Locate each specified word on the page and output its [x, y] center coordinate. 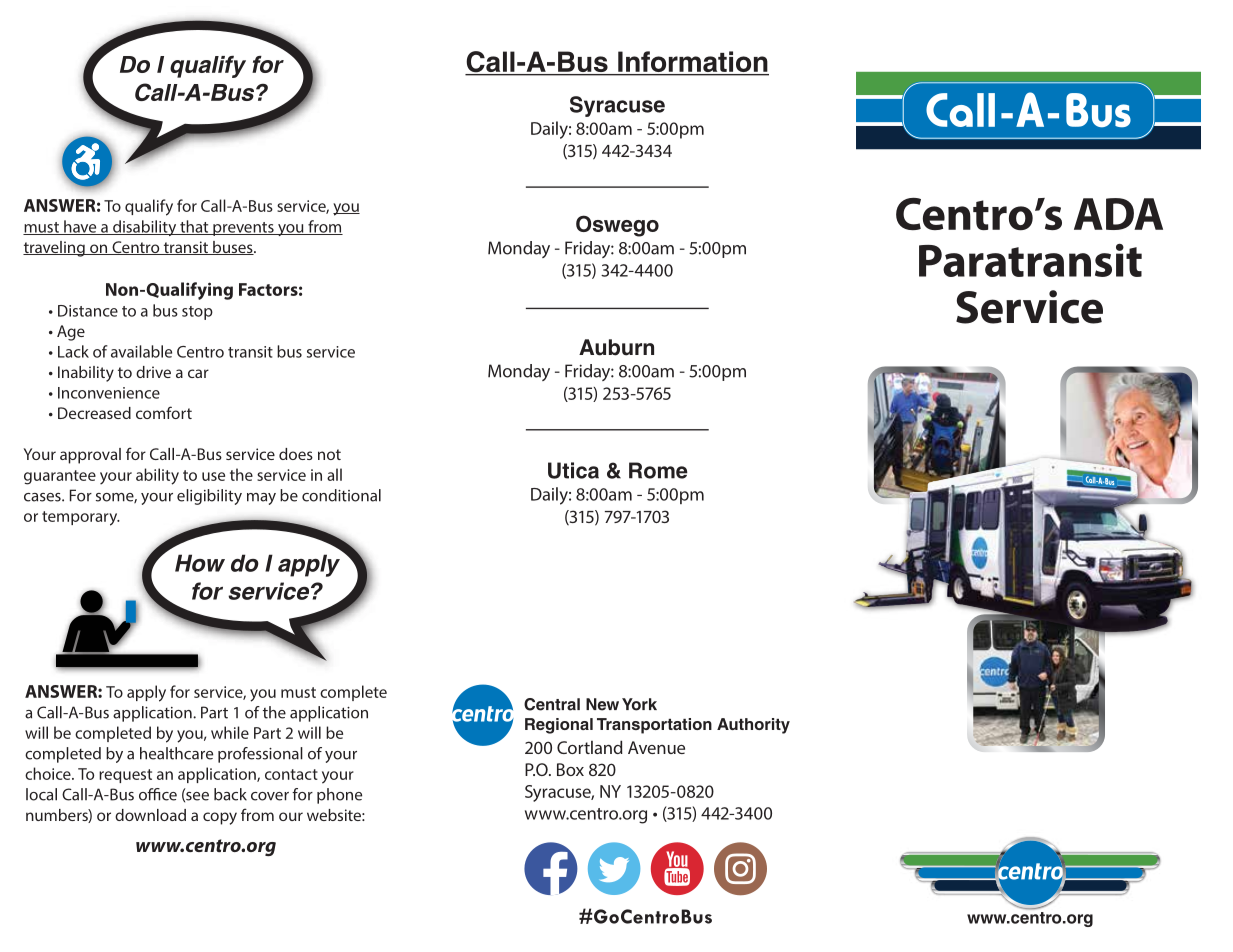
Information [692, 63]
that [194, 227]
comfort [164, 412]
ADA [1118, 214]
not [329, 454]
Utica [573, 470]
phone [339, 796]
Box [570, 769]
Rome [658, 470]
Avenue [656, 747]
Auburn [616, 347]
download [150, 815]
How [200, 563]
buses [233, 248]
